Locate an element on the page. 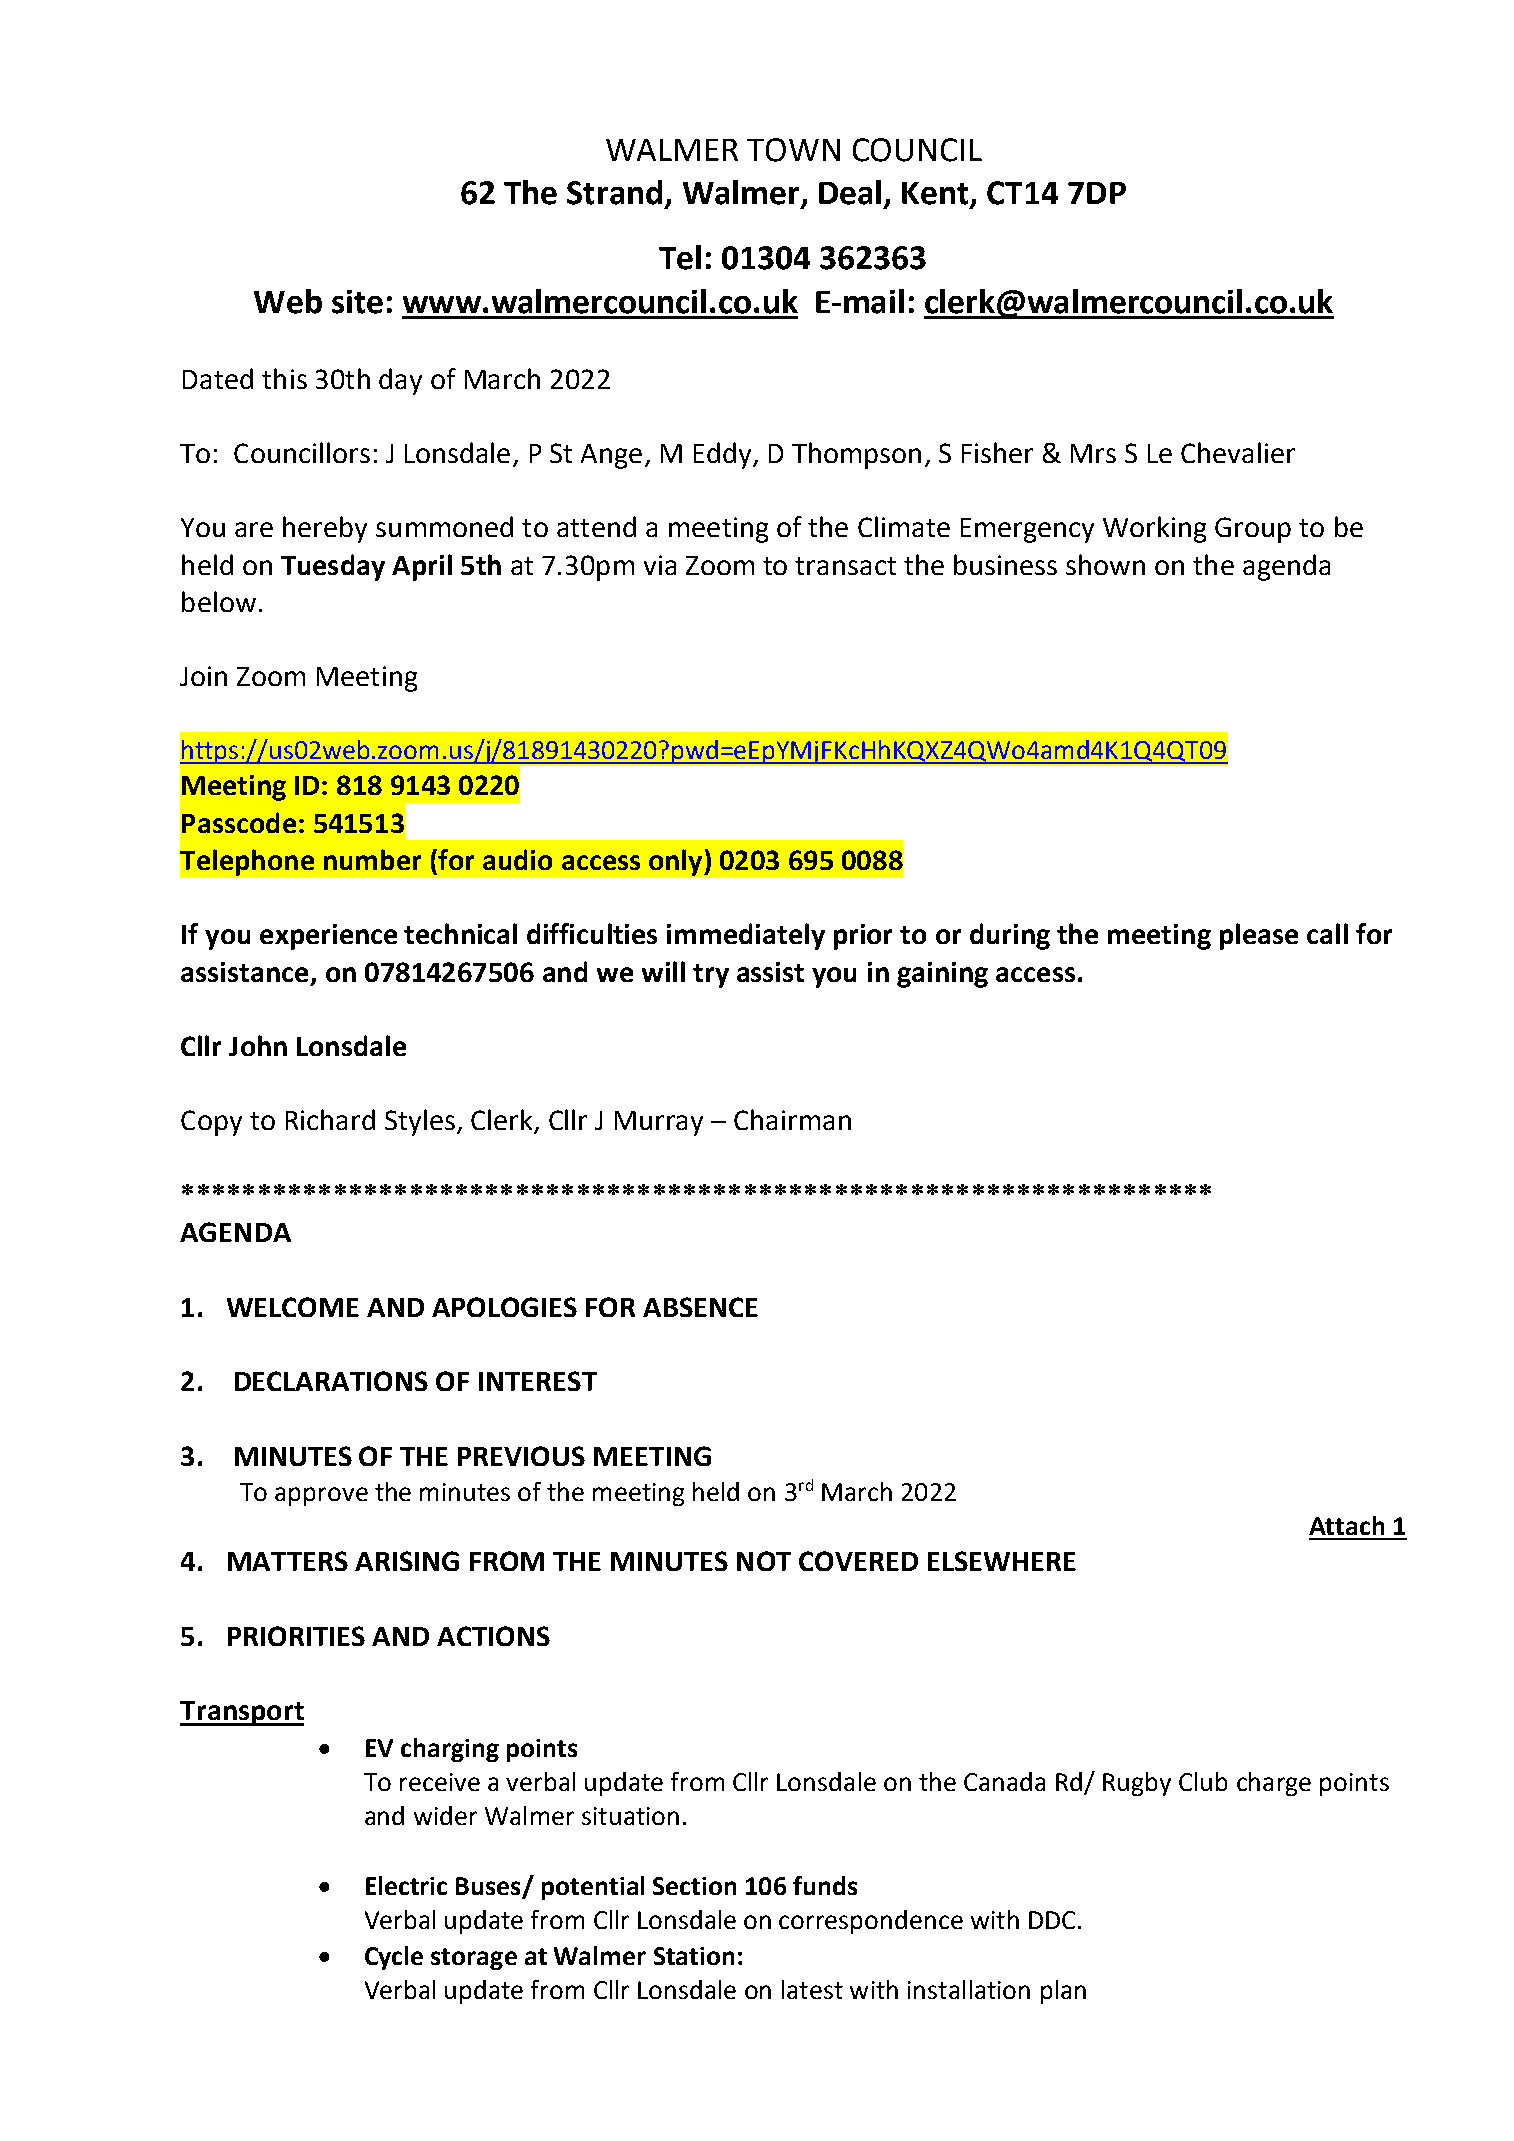 The width and height of the document is (1514, 2141). TOWN is located at coordinates (793, 150).
